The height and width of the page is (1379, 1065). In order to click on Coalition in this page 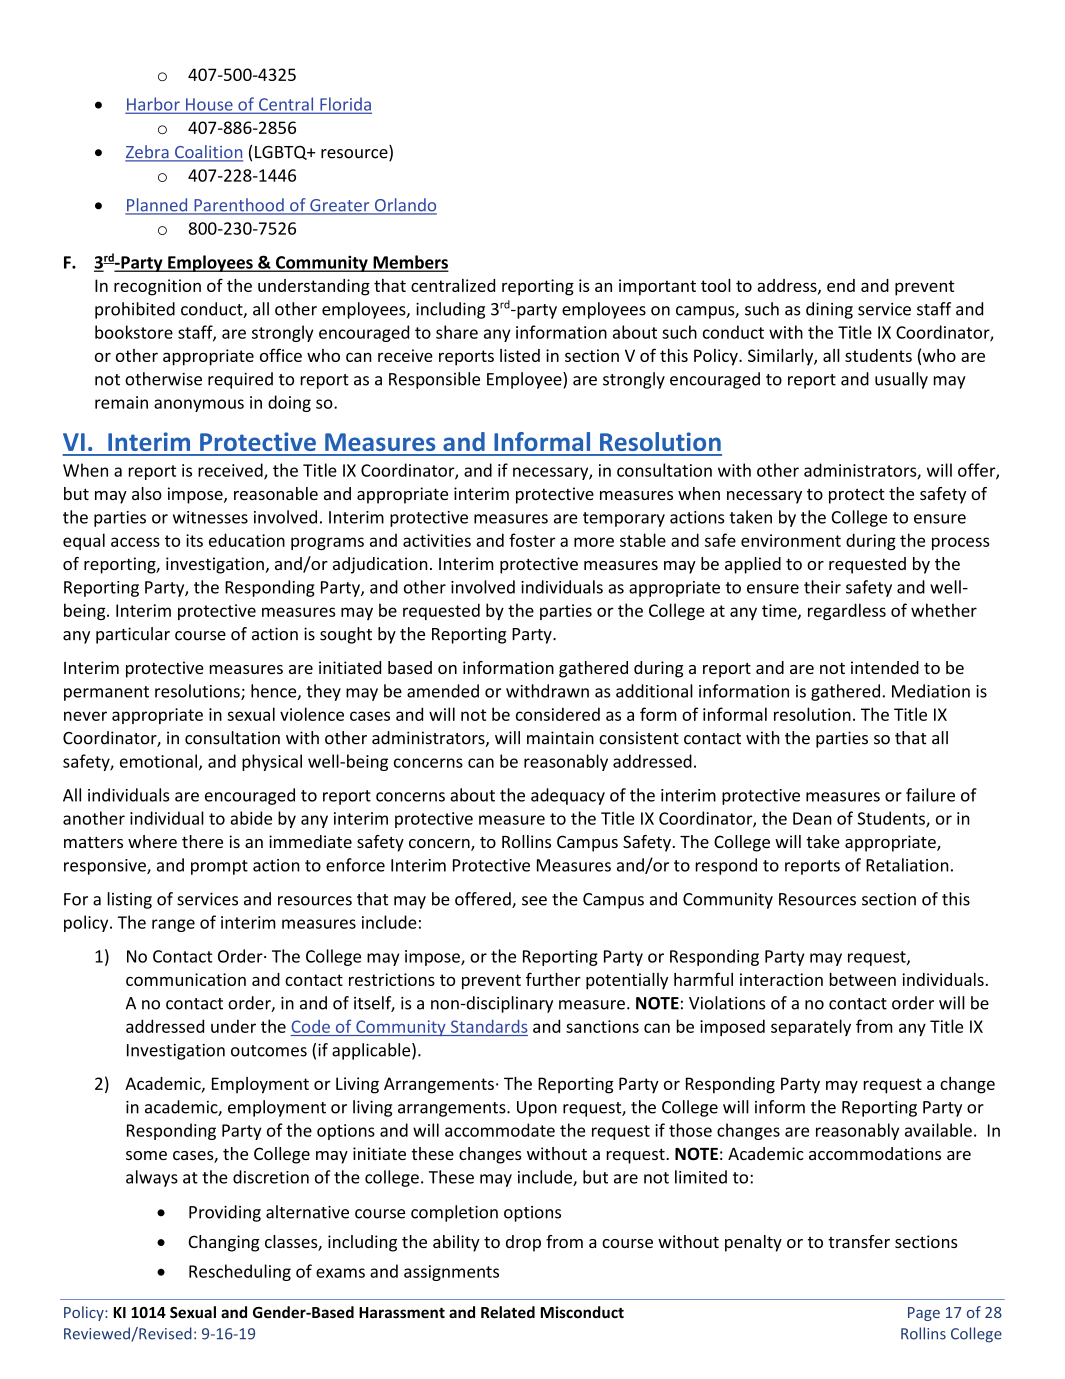, I will do `click(208, 153)`.
